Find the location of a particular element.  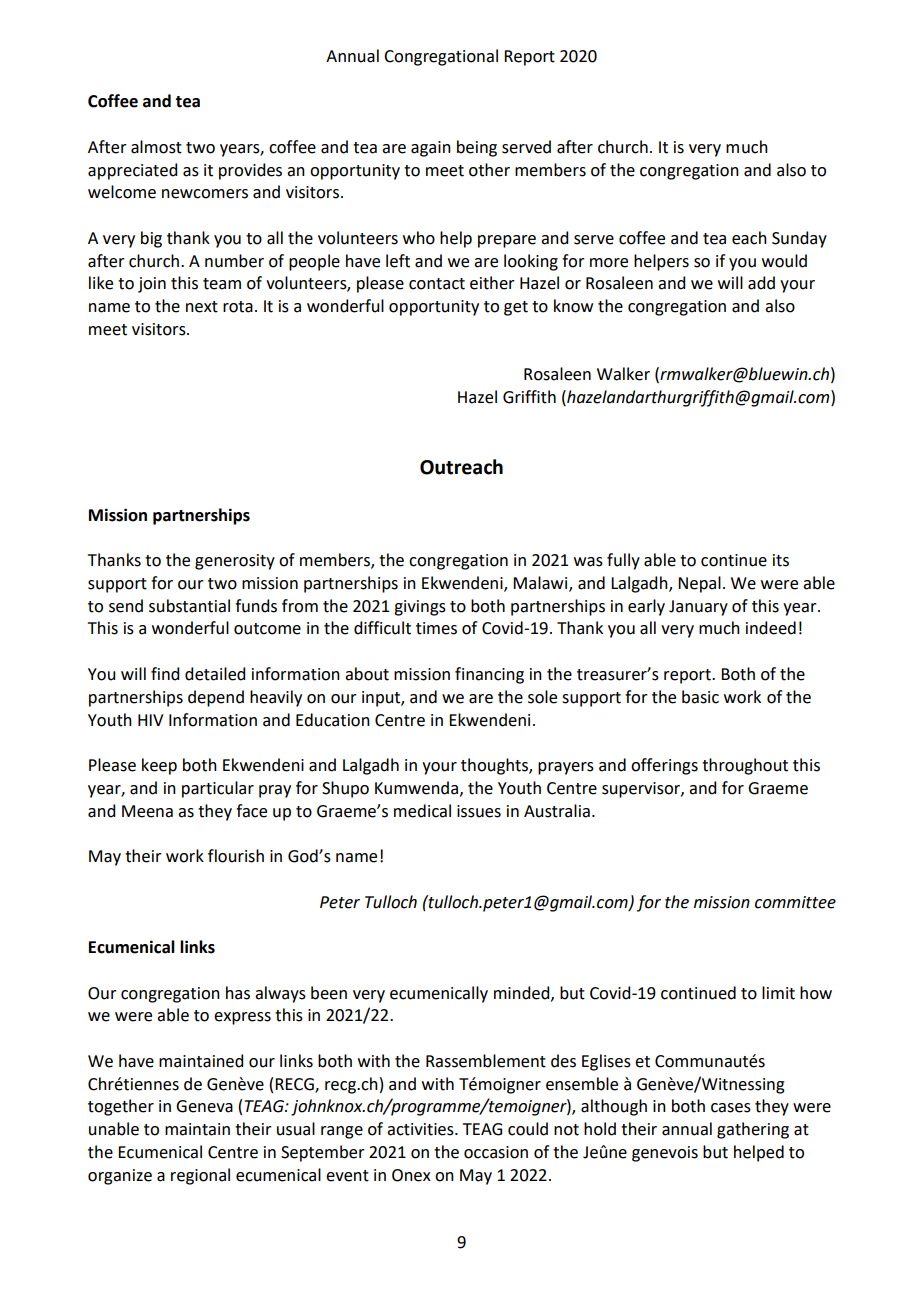

Malawi is located at coordinates (541, 584).
